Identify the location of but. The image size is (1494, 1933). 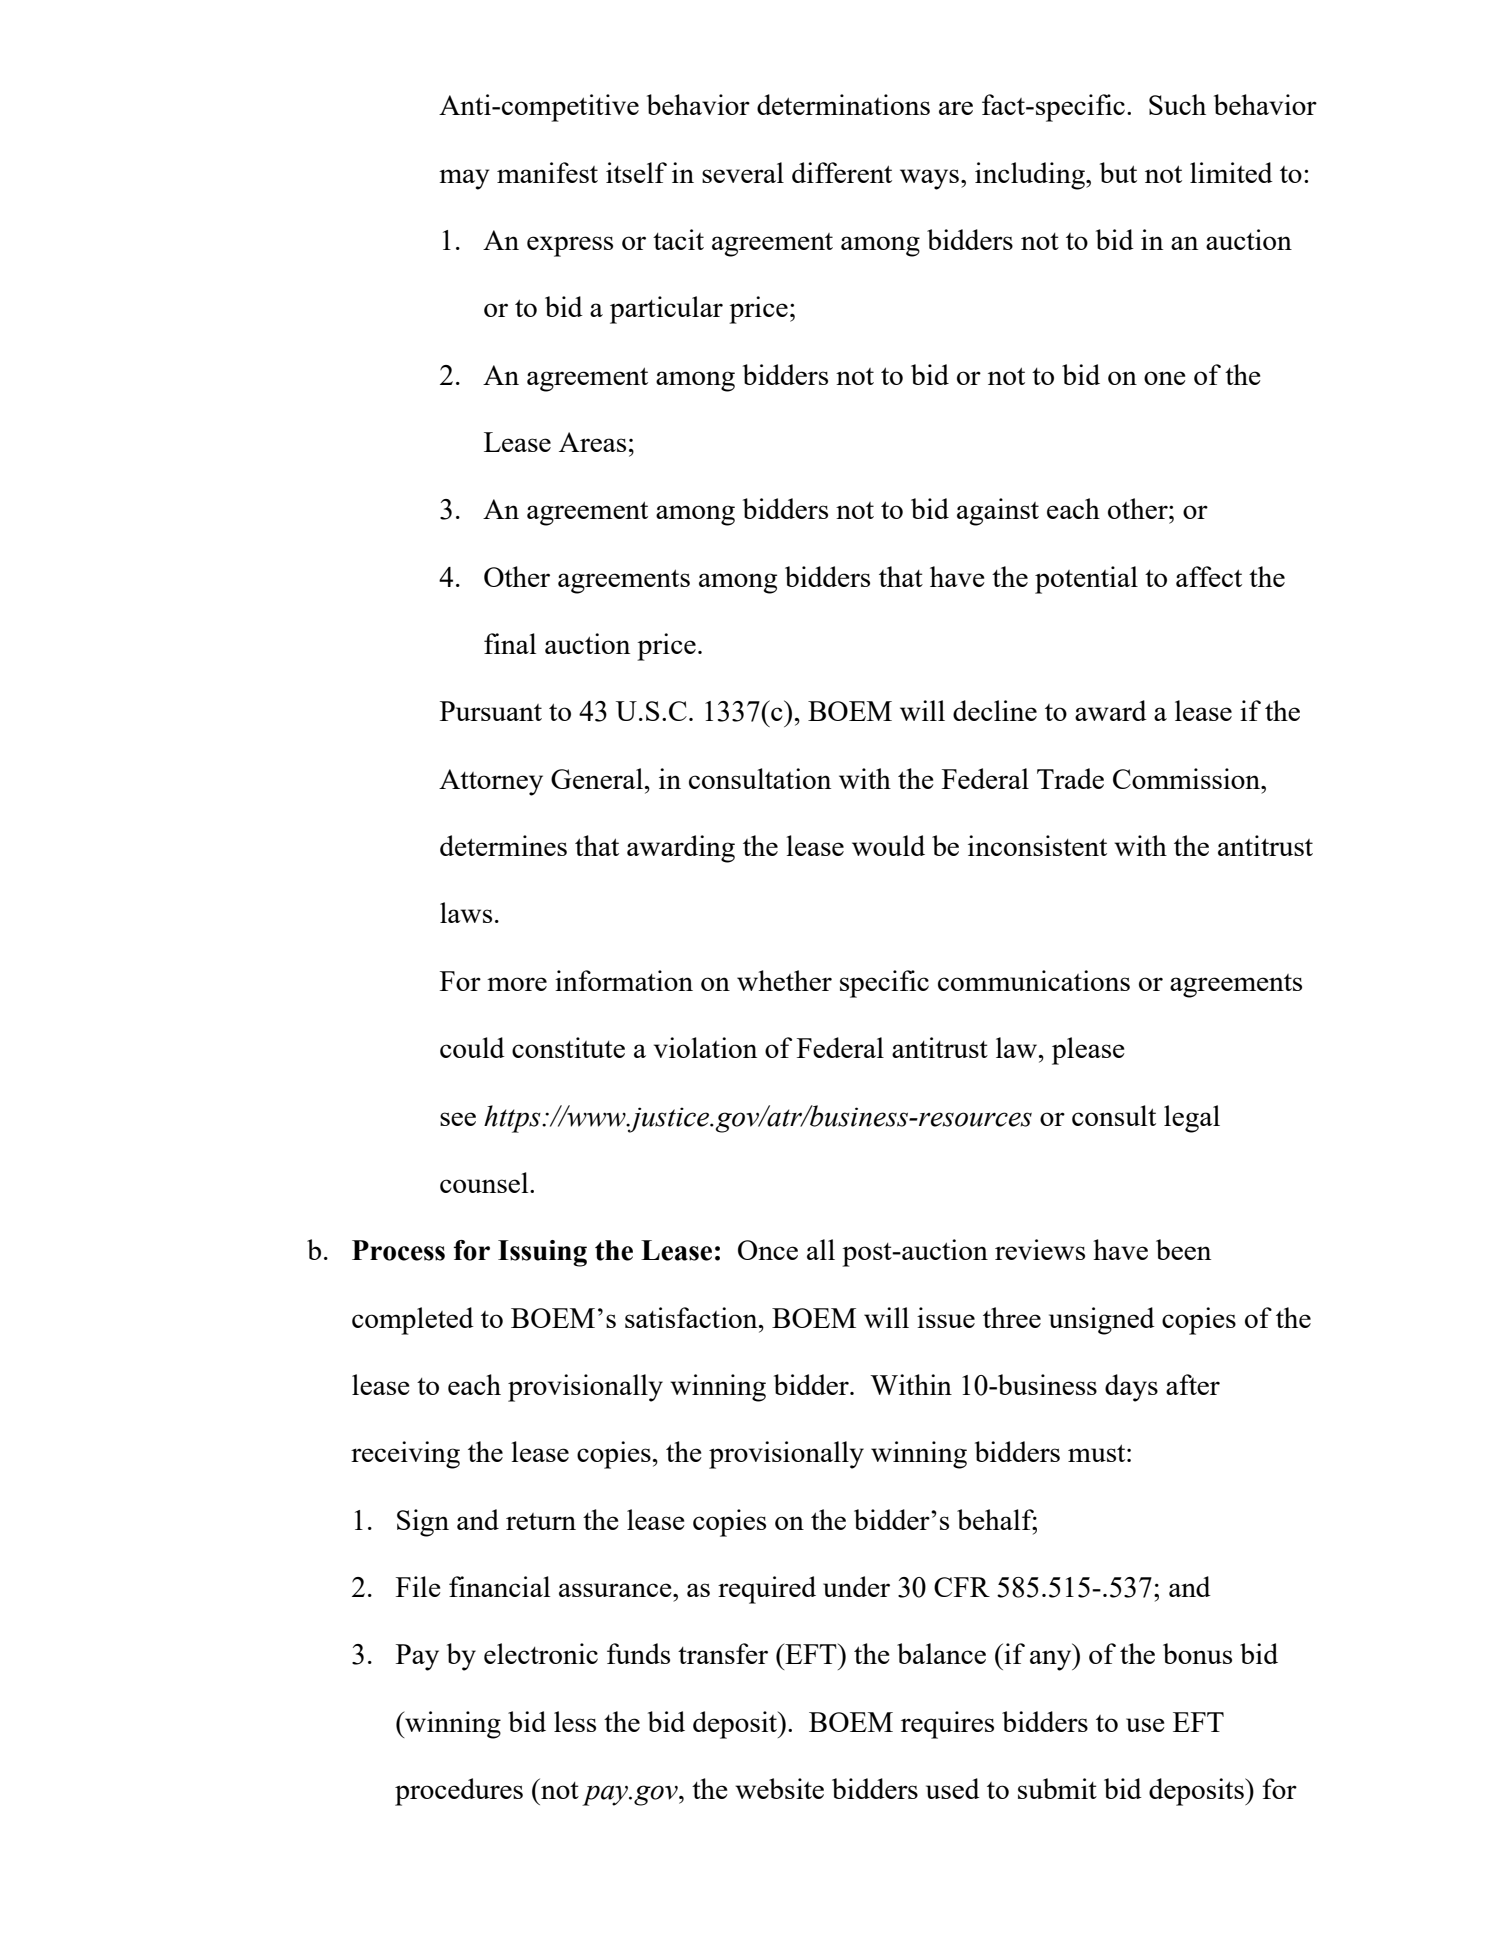
(1118, 172).
